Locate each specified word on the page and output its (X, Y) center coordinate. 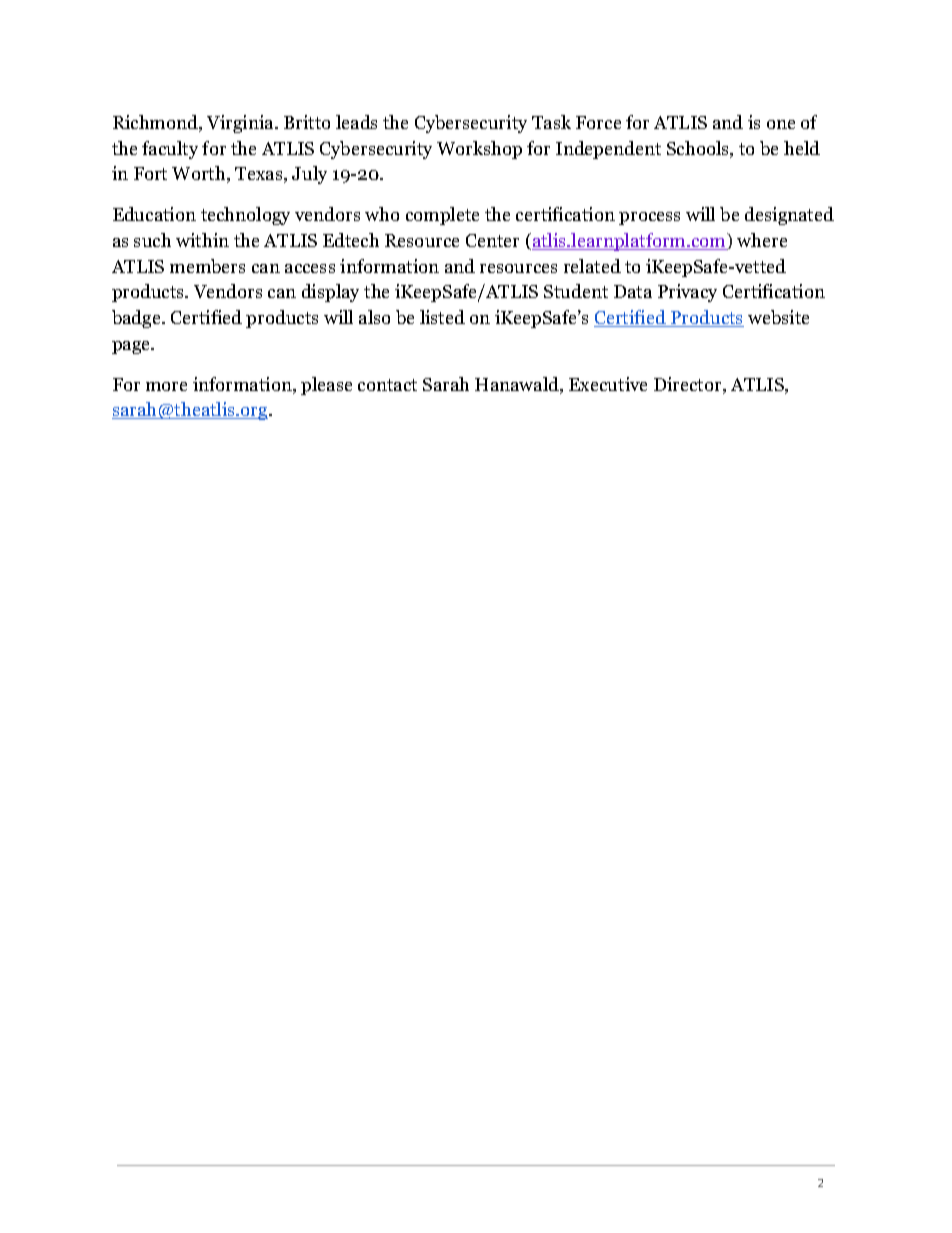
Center (492, 240)
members (207, 266)
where (762, 240)
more (166, 386)
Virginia (241, 124)
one (781, 124)
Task (551, 122)
